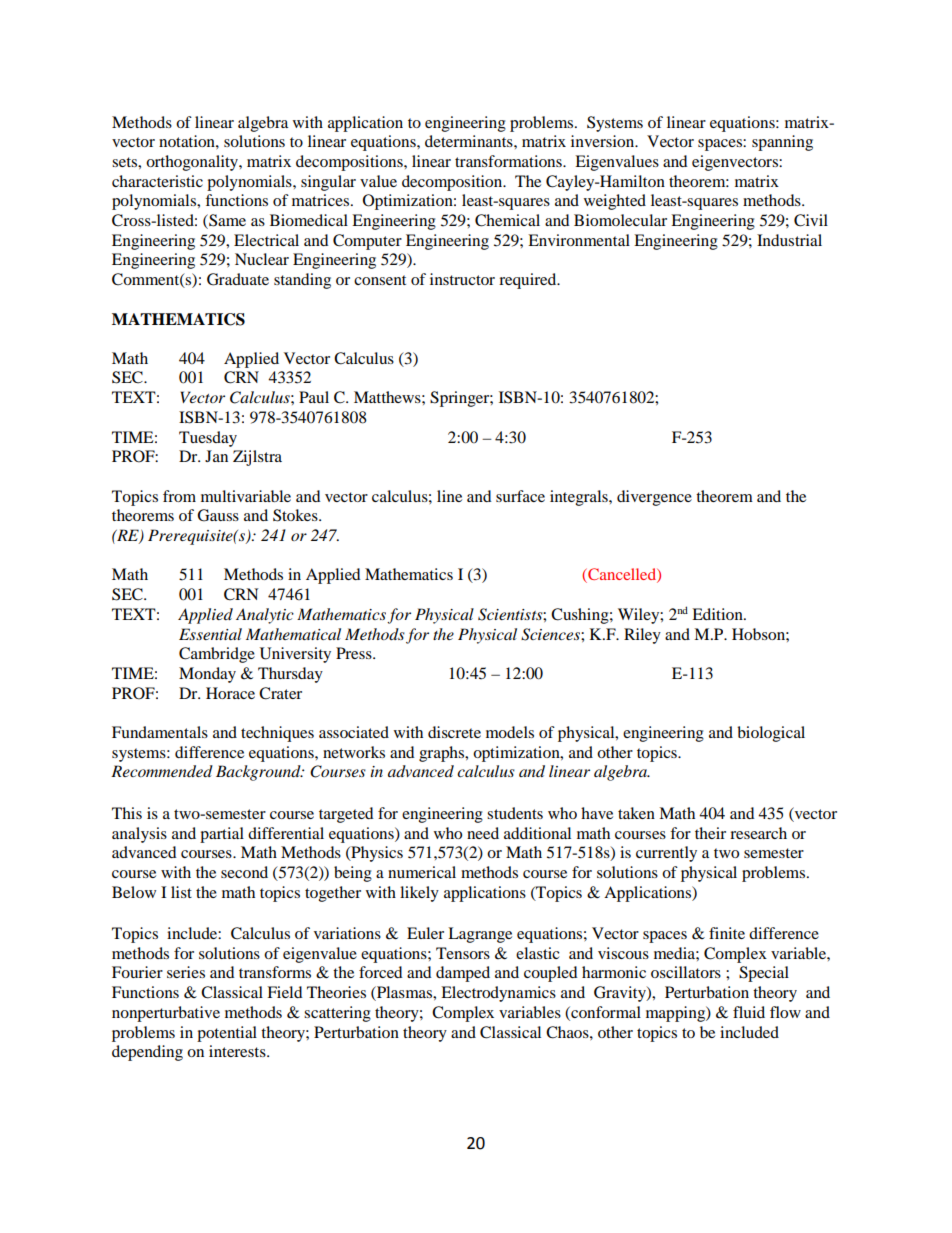 This image has width=952, height=1233. I want to click on spanning, so click(782, 143).
